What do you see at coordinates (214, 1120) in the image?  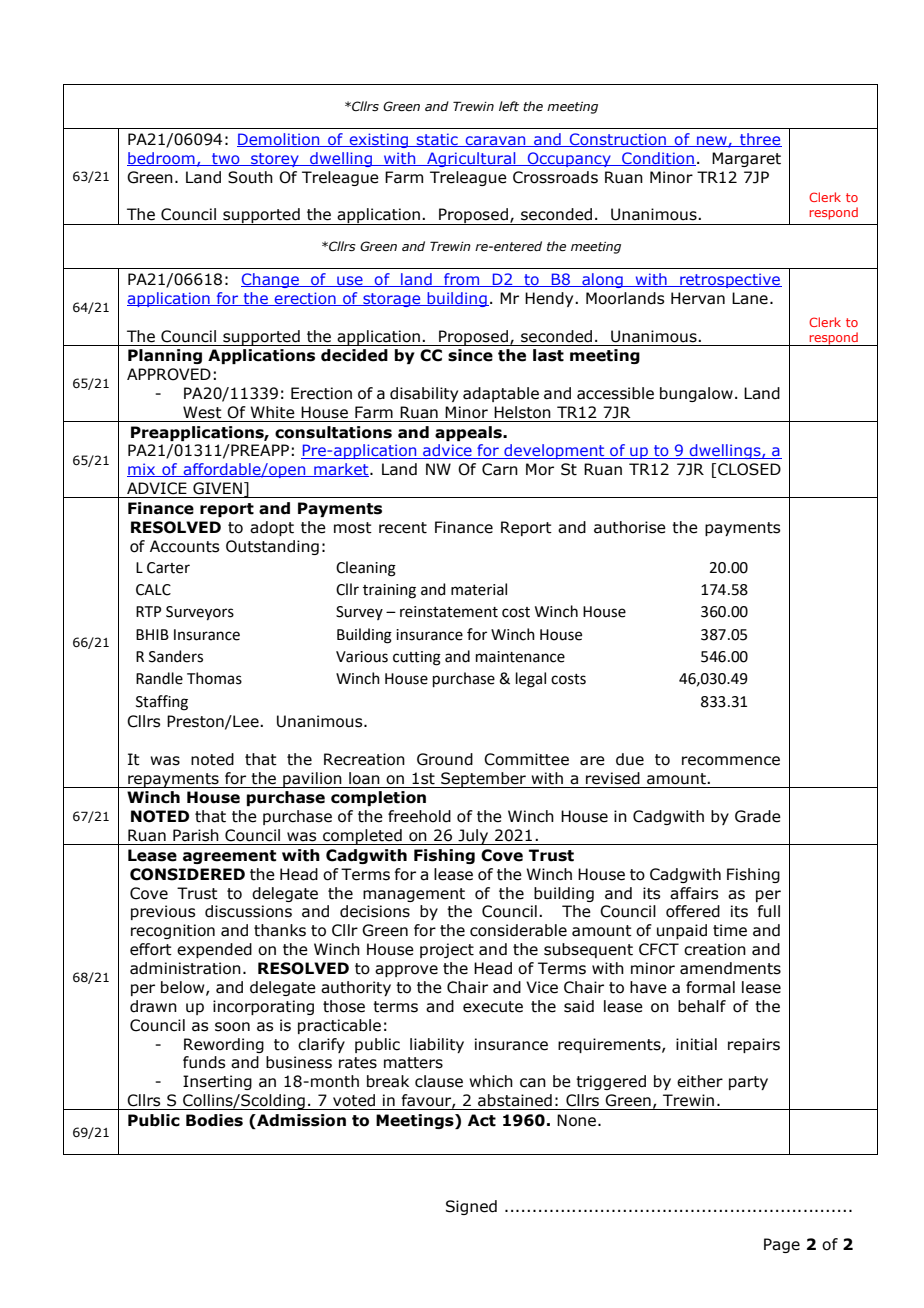 I see `Bodies` at bounding box center [214, 1120].
